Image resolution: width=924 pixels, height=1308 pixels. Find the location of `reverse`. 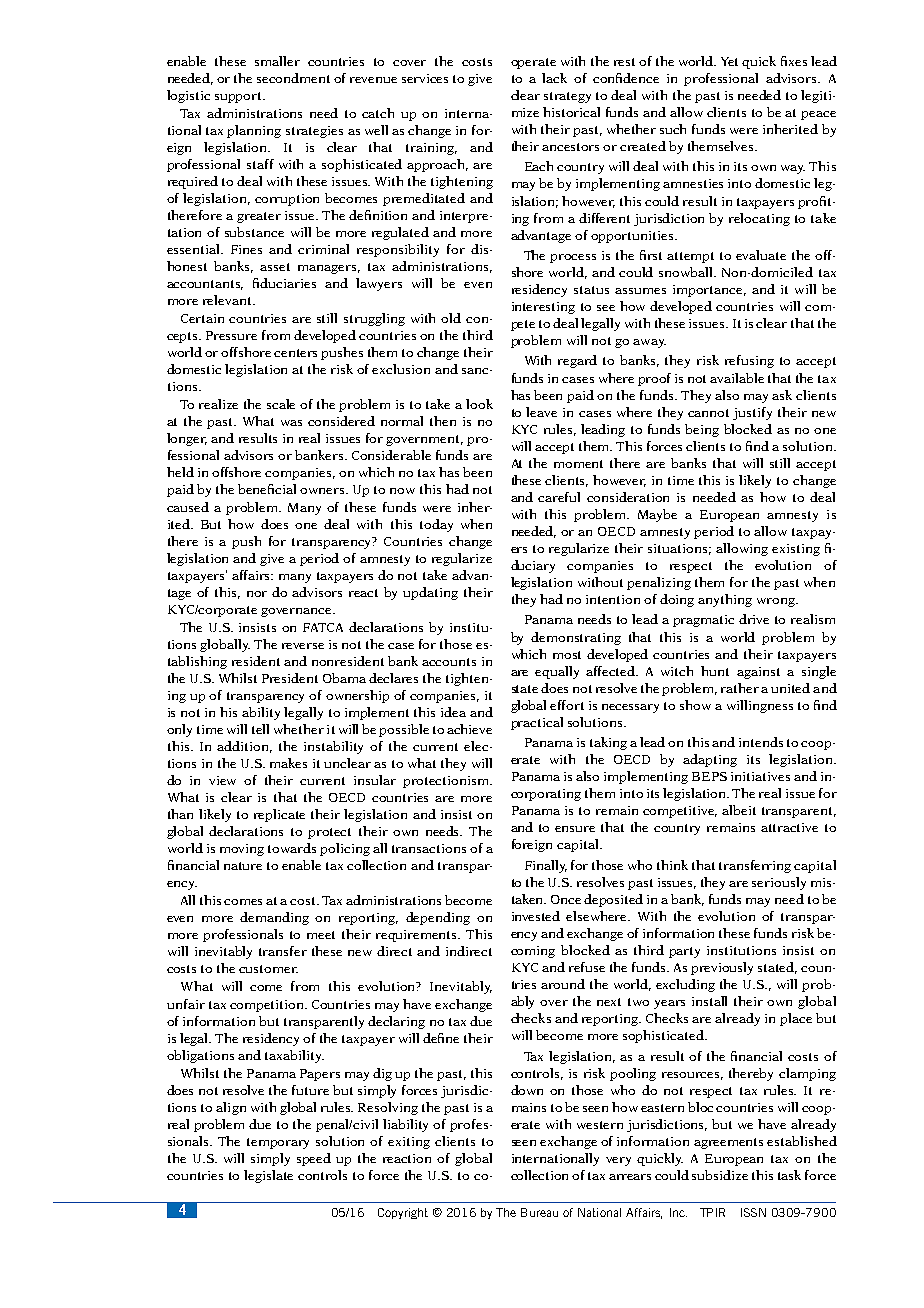

reverse is located at coordinates (303, 646).
